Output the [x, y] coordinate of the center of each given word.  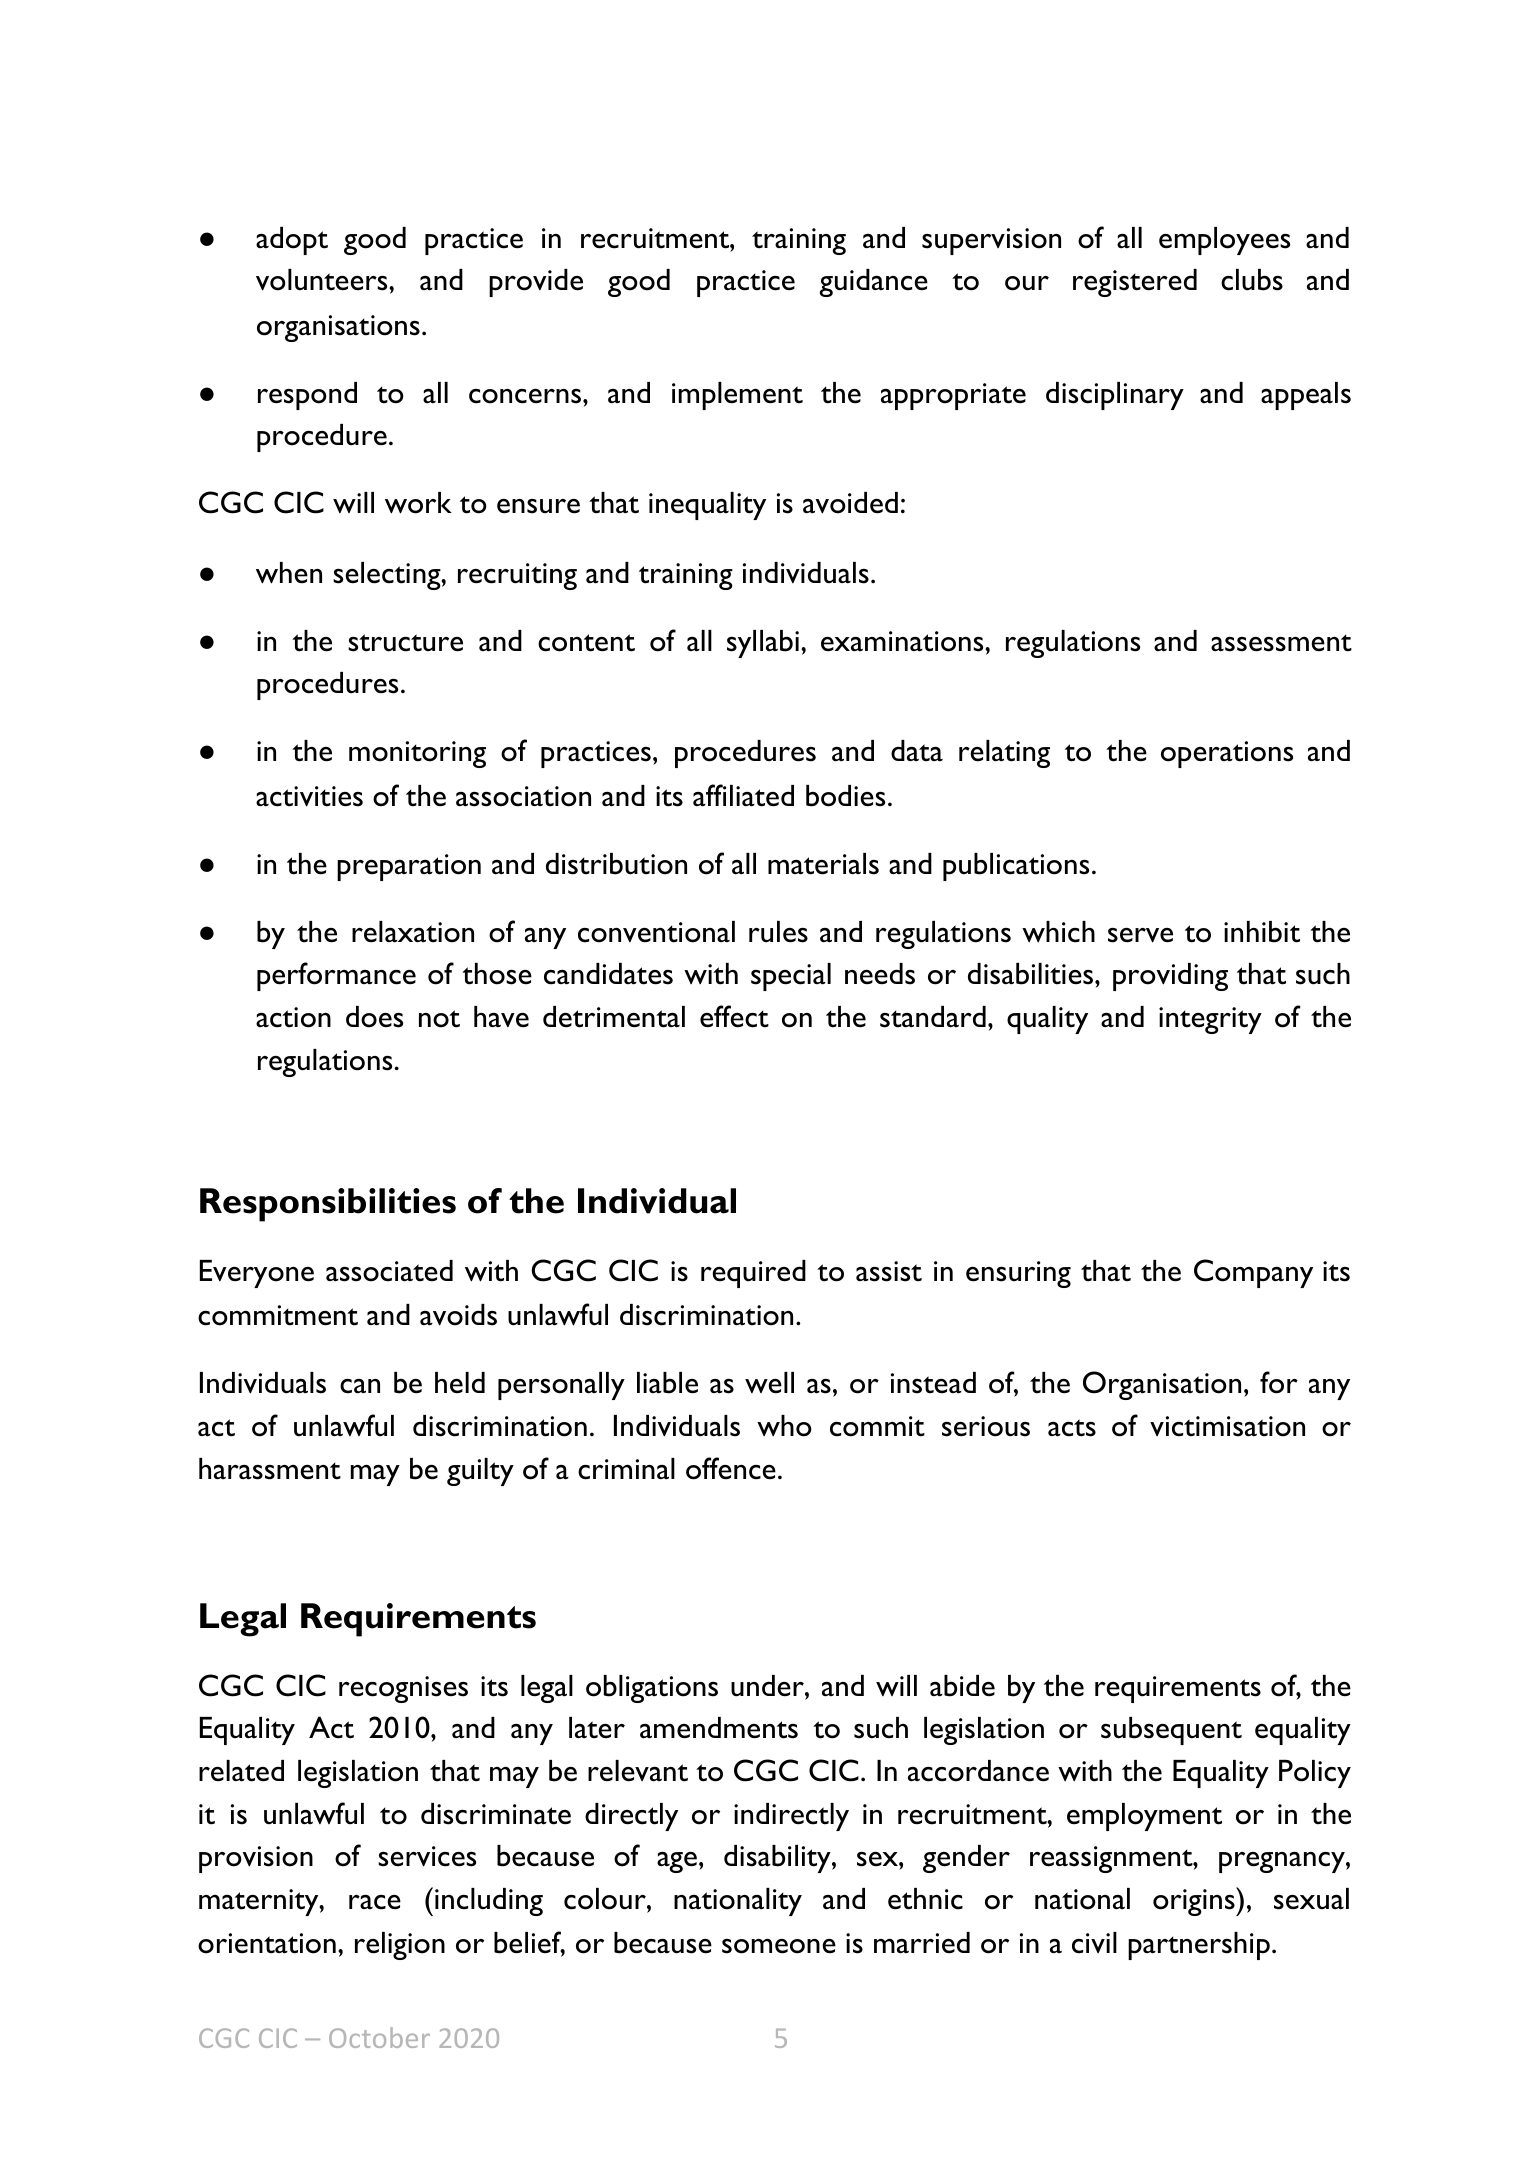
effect [734, 1016]
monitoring [417, 754]
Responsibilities [328, 1205]
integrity [1210, 1020]
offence [731, 1468]
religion [400, 1946]
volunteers [323, 280]
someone [779, 1946]
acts [1072, 1428]
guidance [873, 283]
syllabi [763, 644]
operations [1227, 754]
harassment [270, 1469]
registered [1135, 283]
